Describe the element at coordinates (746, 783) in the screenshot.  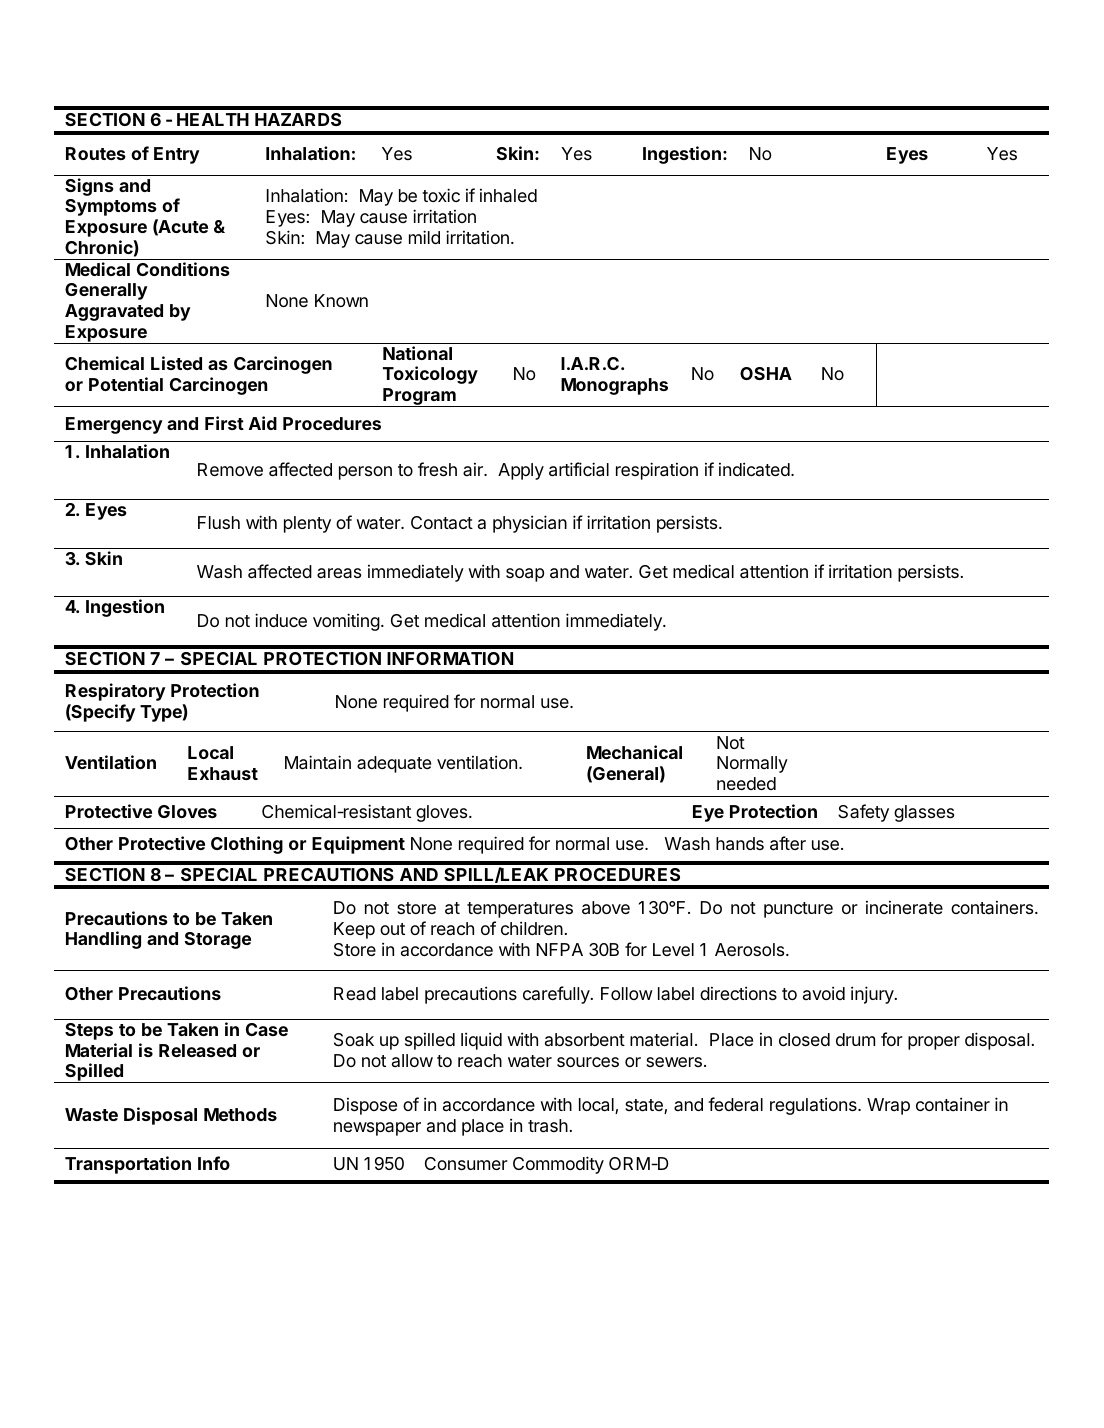
I see `needed` at that location.
